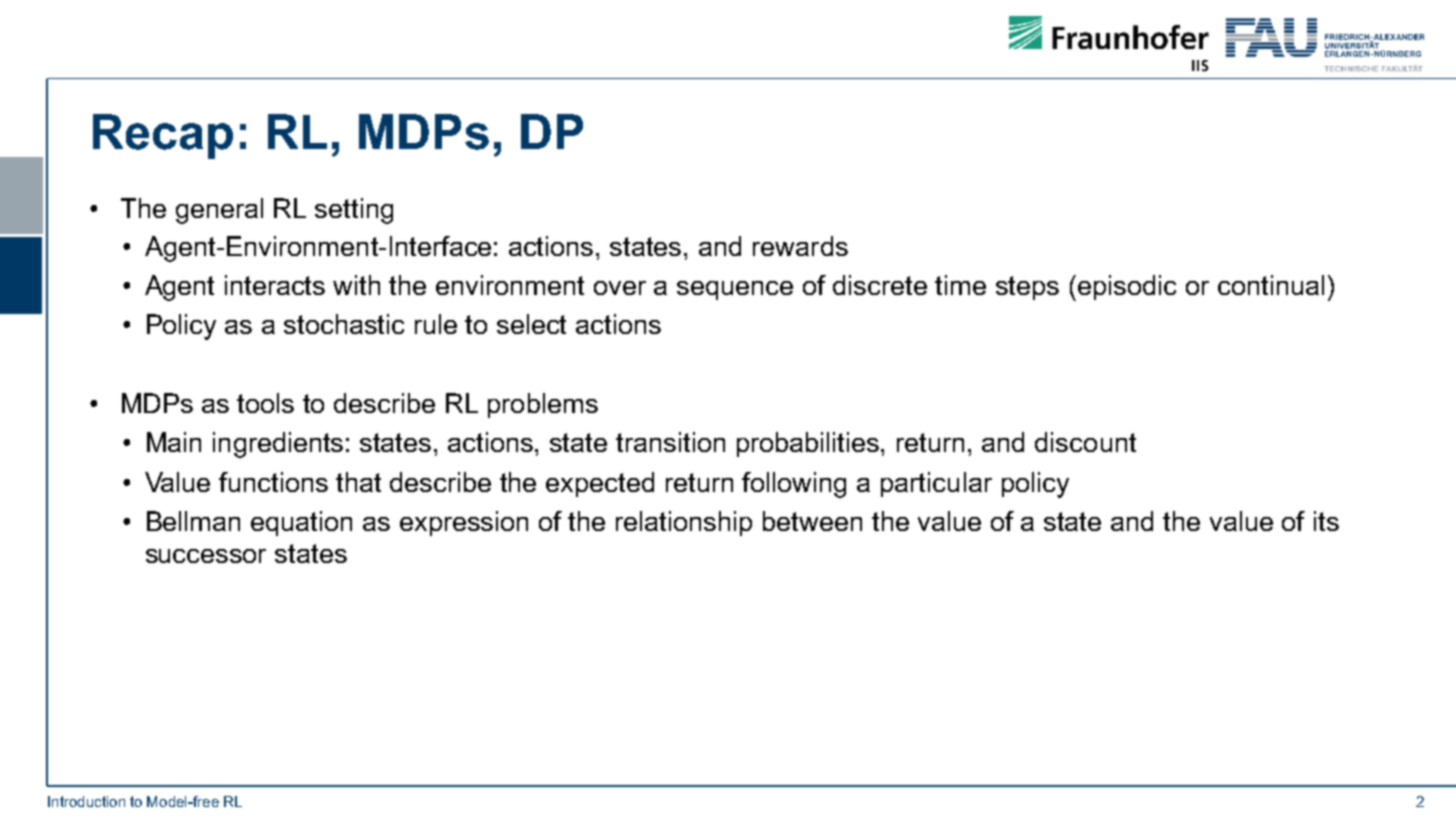 This document has height=819, width=1456. Describe the element at coordinates (812, 521) in the document. I see `between` at that location.
